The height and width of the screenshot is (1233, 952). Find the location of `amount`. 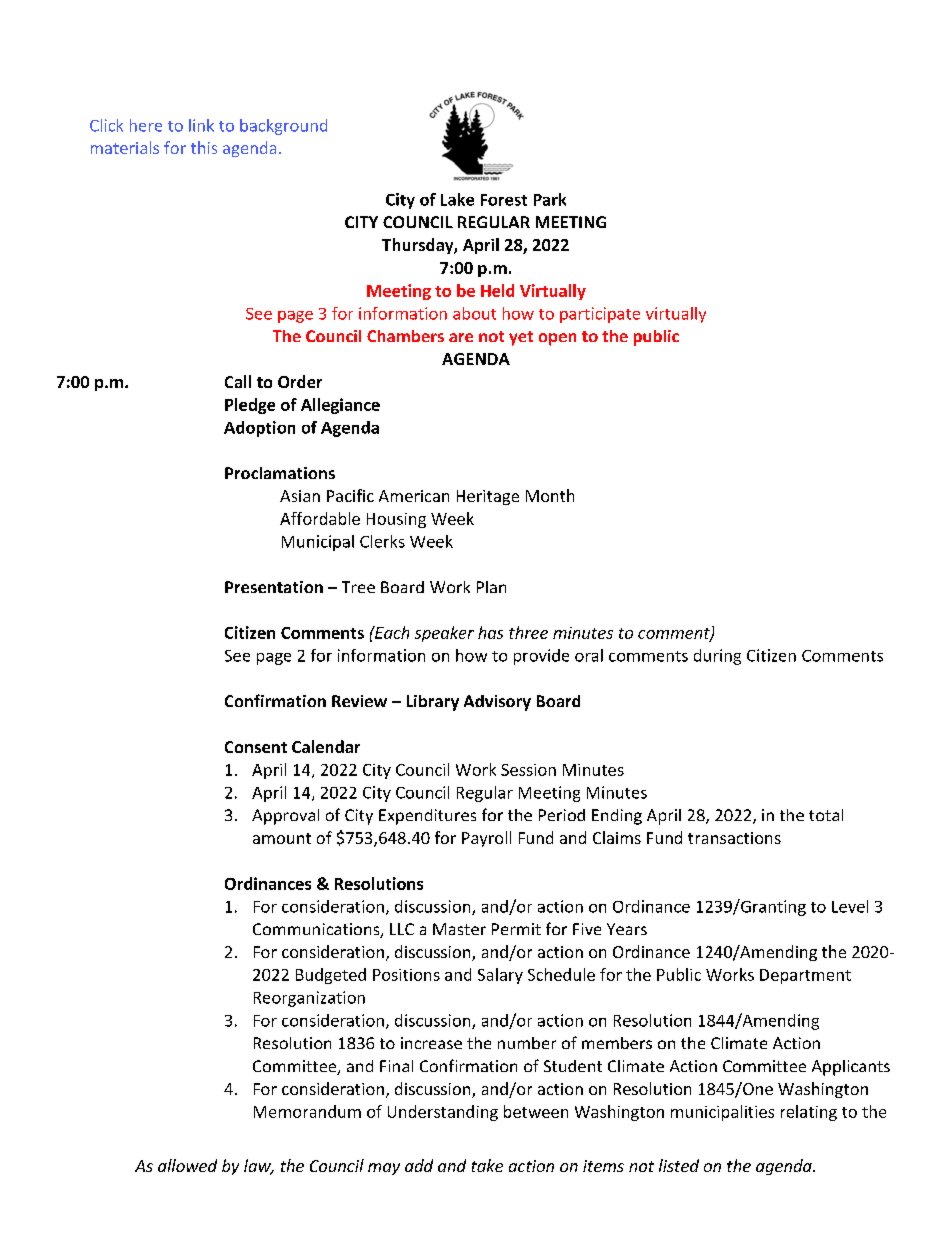

amount is located at coordinates (282, 838).
